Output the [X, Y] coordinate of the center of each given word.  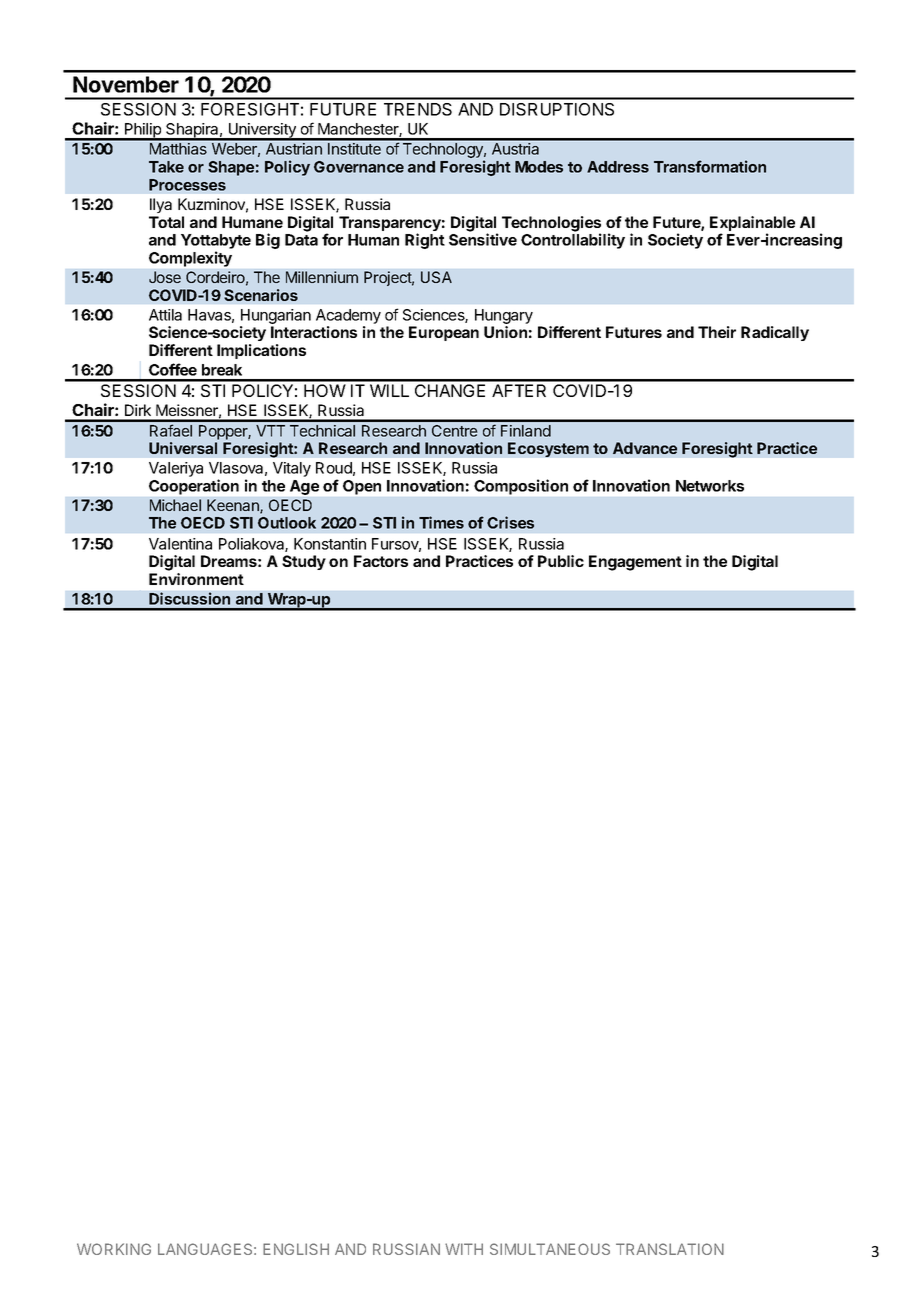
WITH [464, 1249]
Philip [142, 131]
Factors [381, 561]
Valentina [180, 544]
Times [441, 522]
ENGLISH [296, 1249]
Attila [165, 315]
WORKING [114, 1249]
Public [561, 561]
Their [717, 332]
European [444, 333]
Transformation [710, 166]
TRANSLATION [670, 1249]
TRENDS [418, 109]
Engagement [635, 563]
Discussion [189, 598]
